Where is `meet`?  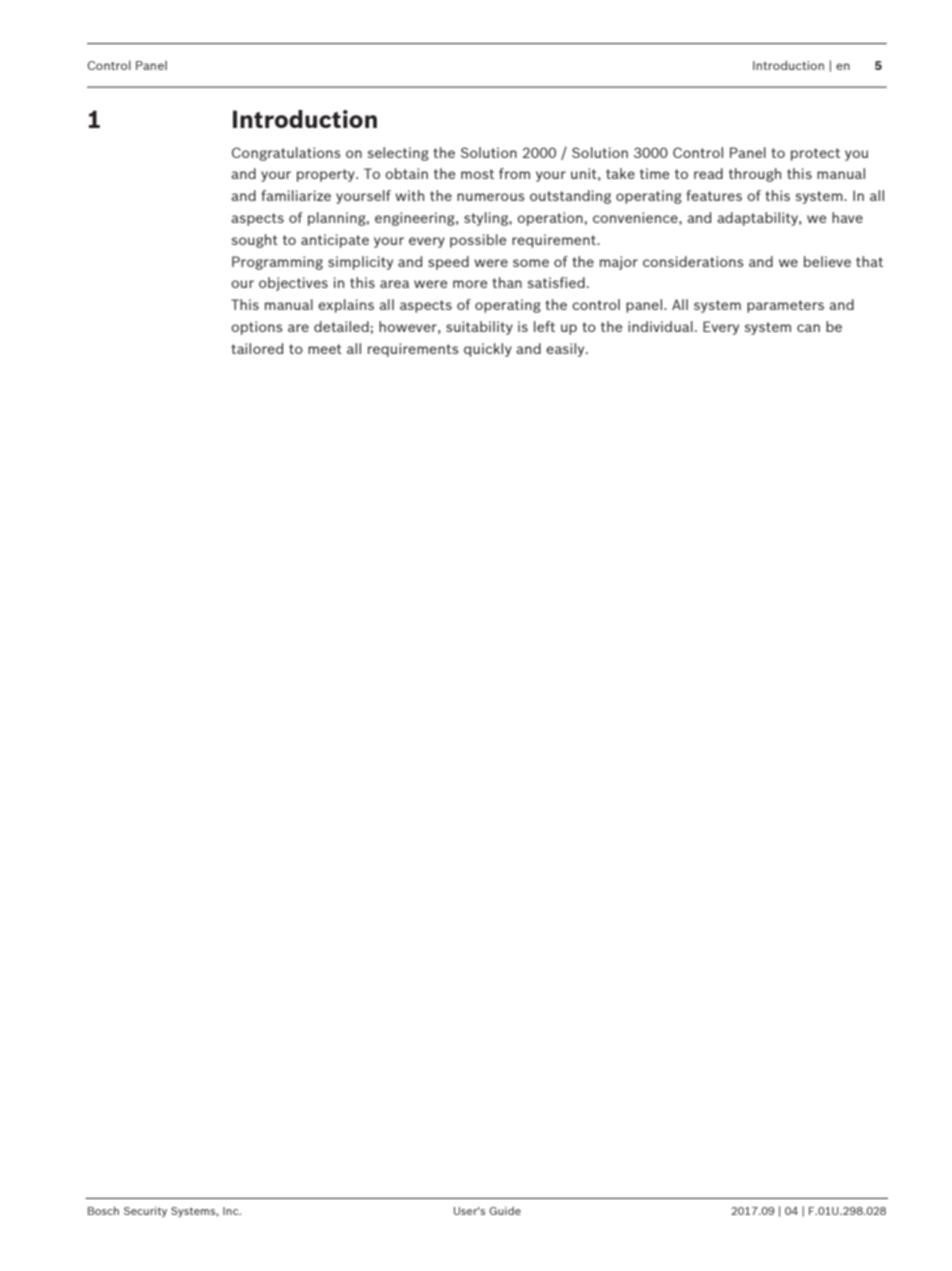 meet is located at coordinates (325, 349).
